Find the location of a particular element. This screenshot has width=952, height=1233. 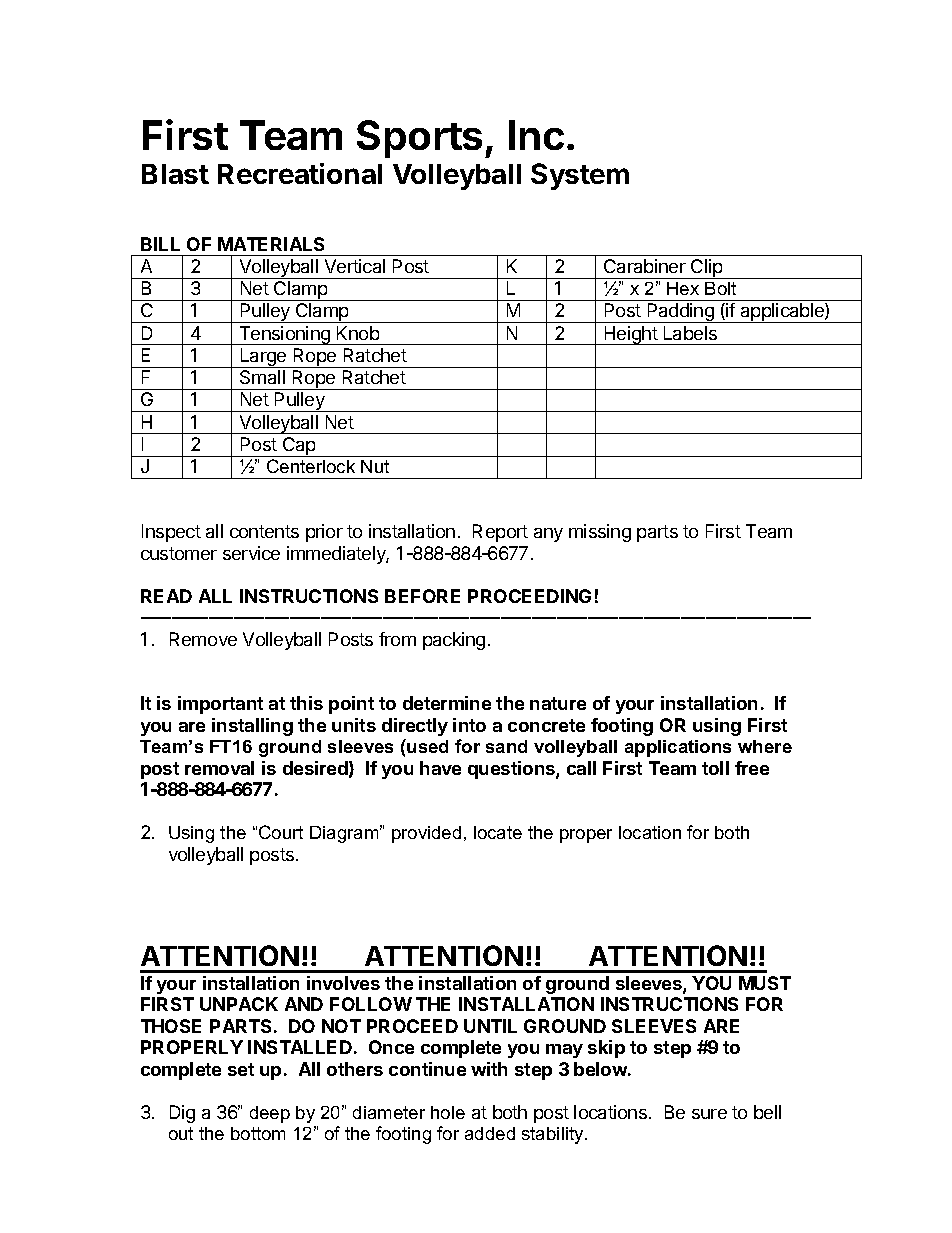

Sports is located at coordinates (419, 139).
